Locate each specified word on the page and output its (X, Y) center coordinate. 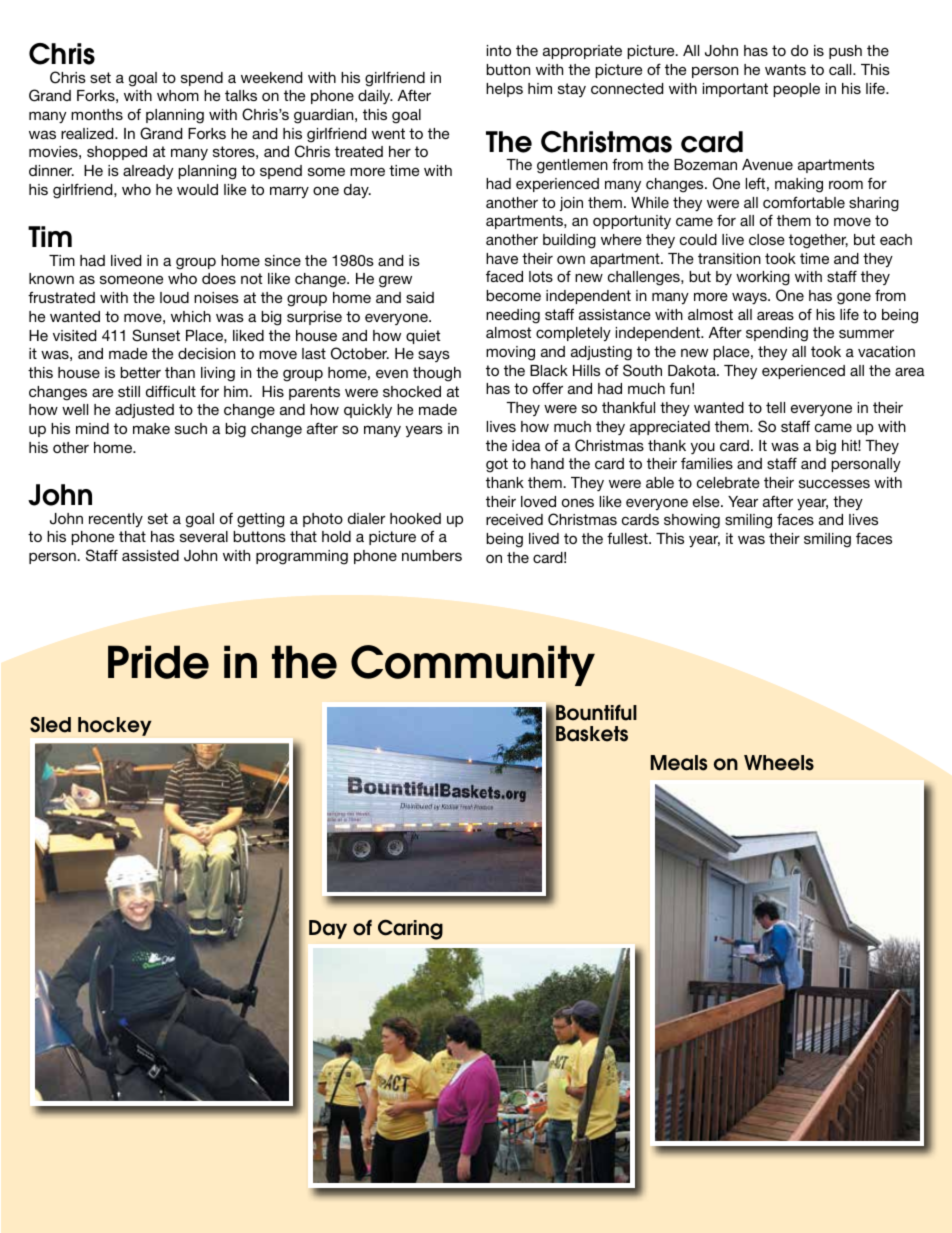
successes (834, 483)
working (763, 278)
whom (178, 95)
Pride (158, 662)
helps (504, 90)
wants (785, 69)
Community (473, 665)
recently (116, 520)
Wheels (779, 763)
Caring (410, 929)
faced (504, 276)
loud (174, 297)
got (497, 465)
